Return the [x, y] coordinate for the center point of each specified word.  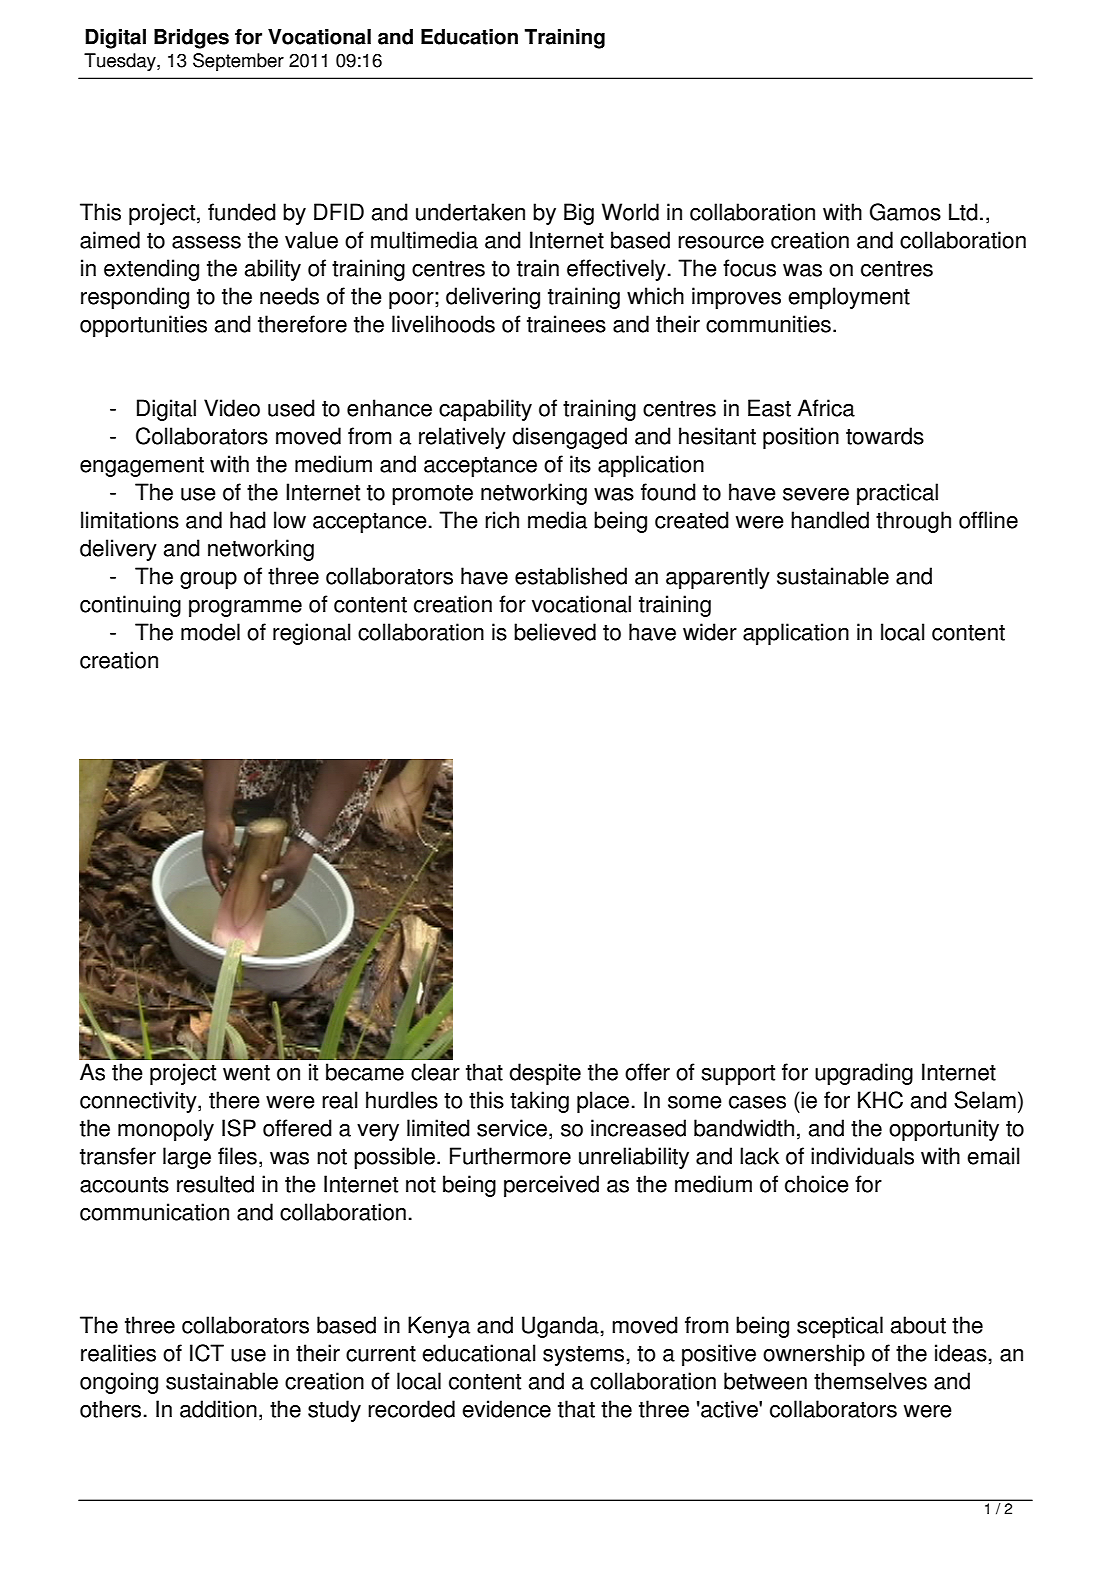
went [246, 1073]
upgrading [864, 1074]
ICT [207, 1353]
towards [885, 436]
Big [579, 214]
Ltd [963, 212]
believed [555, 632]
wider [710, 632]
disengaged [569, 438]
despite [545, 1074]
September [238, 62]
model [210, 632]
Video [232, 408]
